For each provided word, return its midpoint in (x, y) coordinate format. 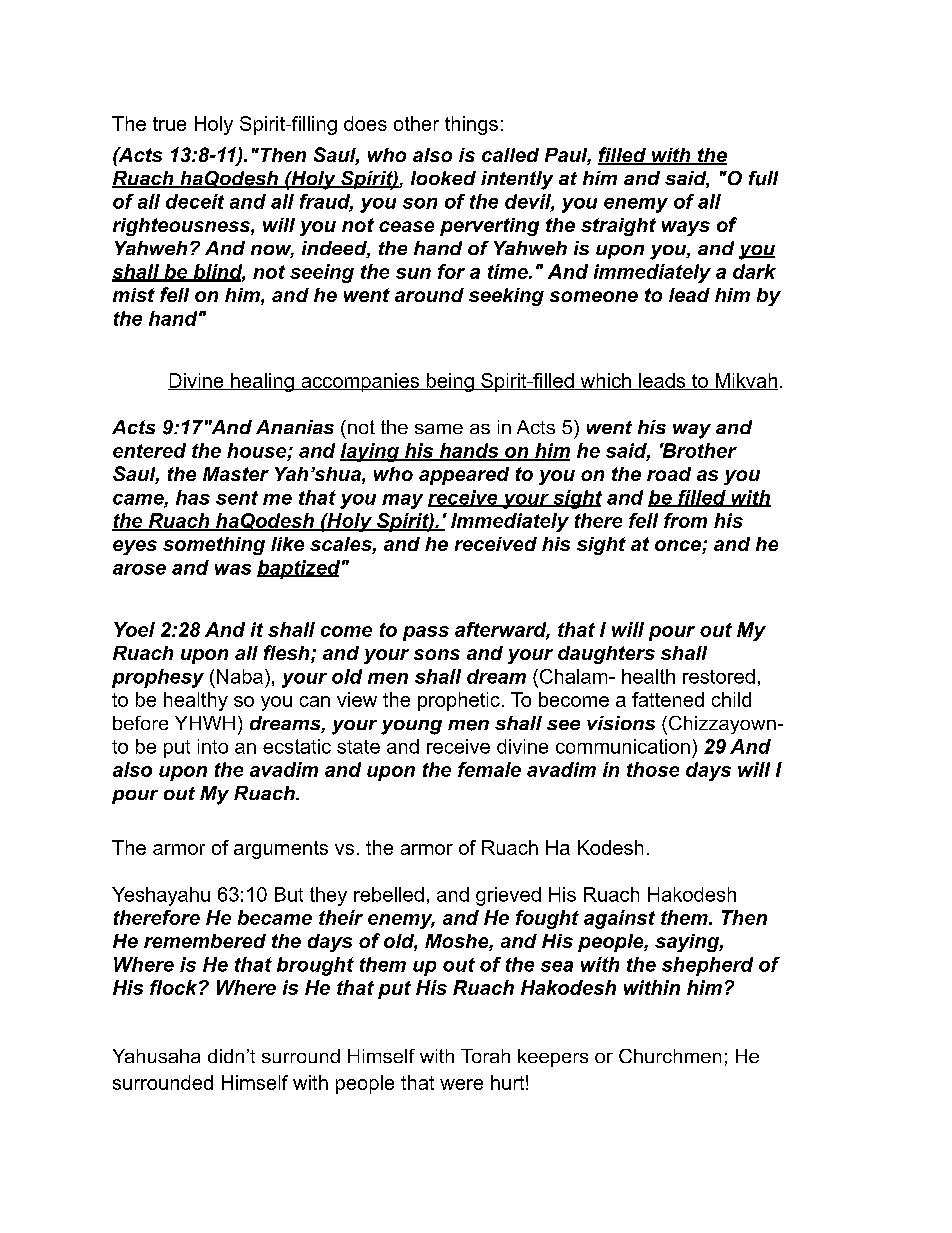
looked (443, 178)
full (763, 178)
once (679, 547)
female (489, 769)
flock (175, 987)
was (233, 569)
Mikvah (745, 381)
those (653, 769)
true (169, 124)
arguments (281, 850)
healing (262, 382)
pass (426, 633)
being (450, 382)
